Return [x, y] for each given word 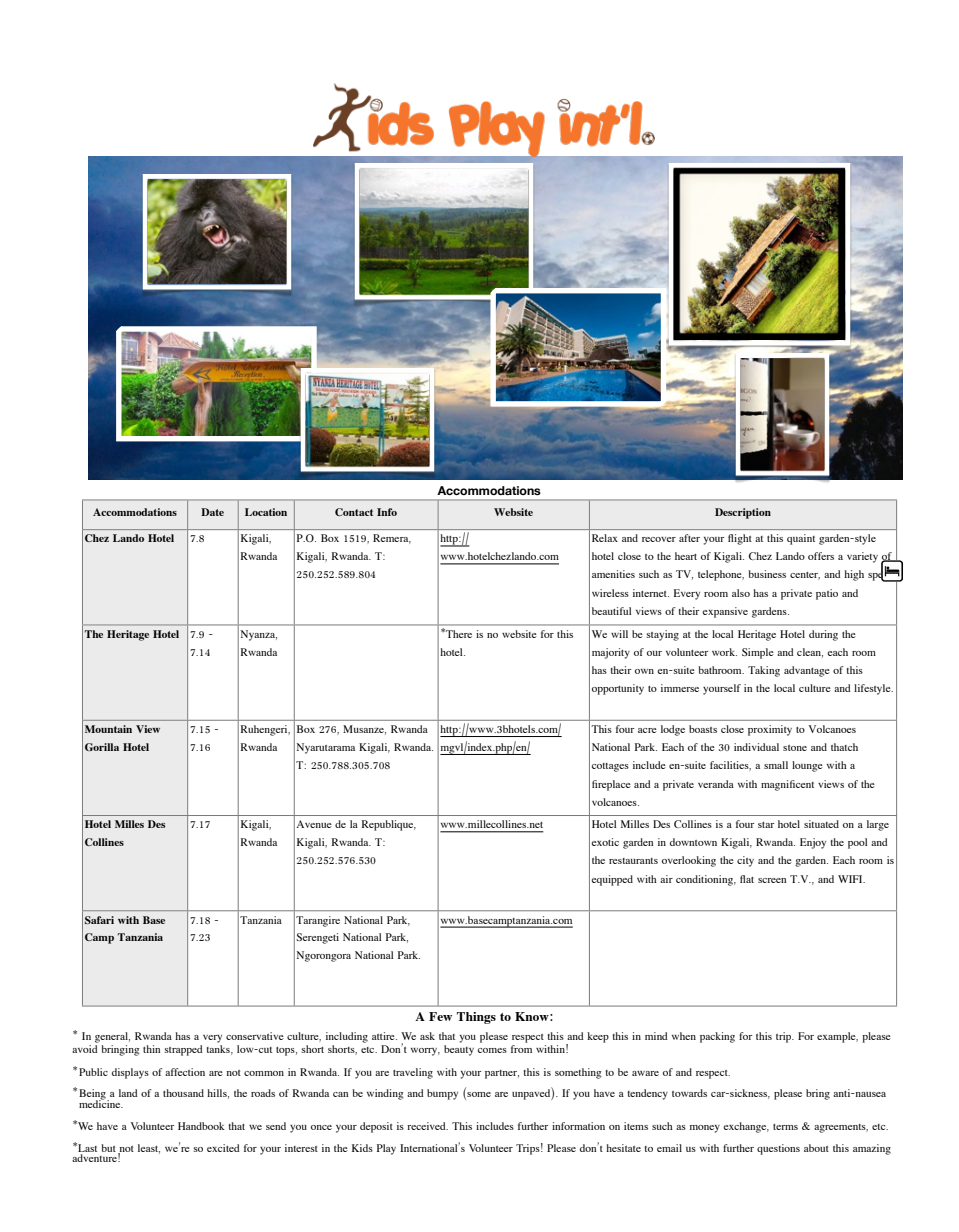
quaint [801, 539]
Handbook [201, 1126]
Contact [354, 512]
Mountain [108, 729]
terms [785, 1127]
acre [647, 730]
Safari [99, 920]
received [427, 1126]
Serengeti [317, 938]
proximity [770, 730]
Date [212, 512]
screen [772, 880]
